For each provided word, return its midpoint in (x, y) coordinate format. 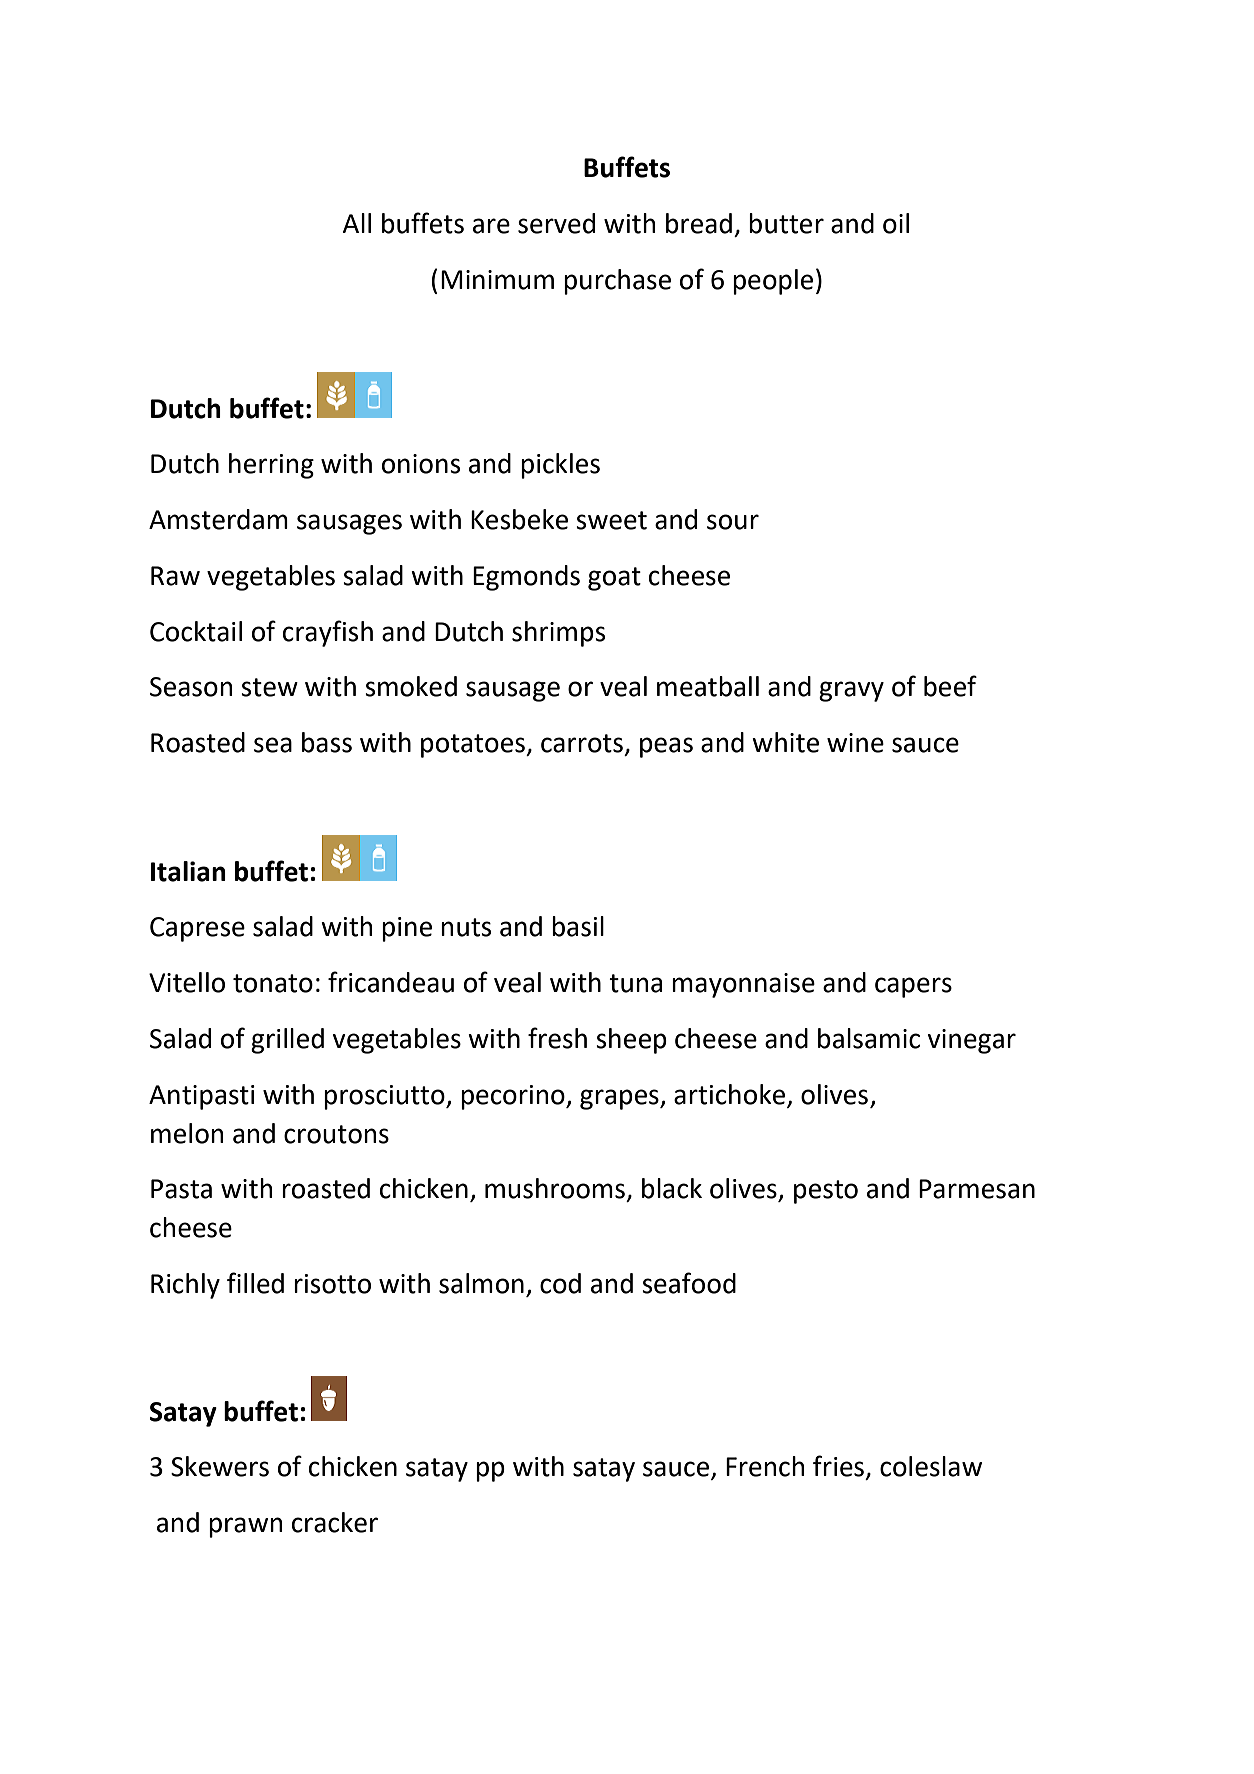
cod (560, 1283)
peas (666, 747)
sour (733, 522)
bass (327, 742)
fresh (557, 1038)
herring (271, 466)
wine (855, 743)
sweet (611, 520)
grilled (287, 1041)
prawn (246, 1527)
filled (255, 1283)
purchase (617, 282)
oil (896, 223)
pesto (826, 1192)
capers (913, 987)
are (491, 226)
